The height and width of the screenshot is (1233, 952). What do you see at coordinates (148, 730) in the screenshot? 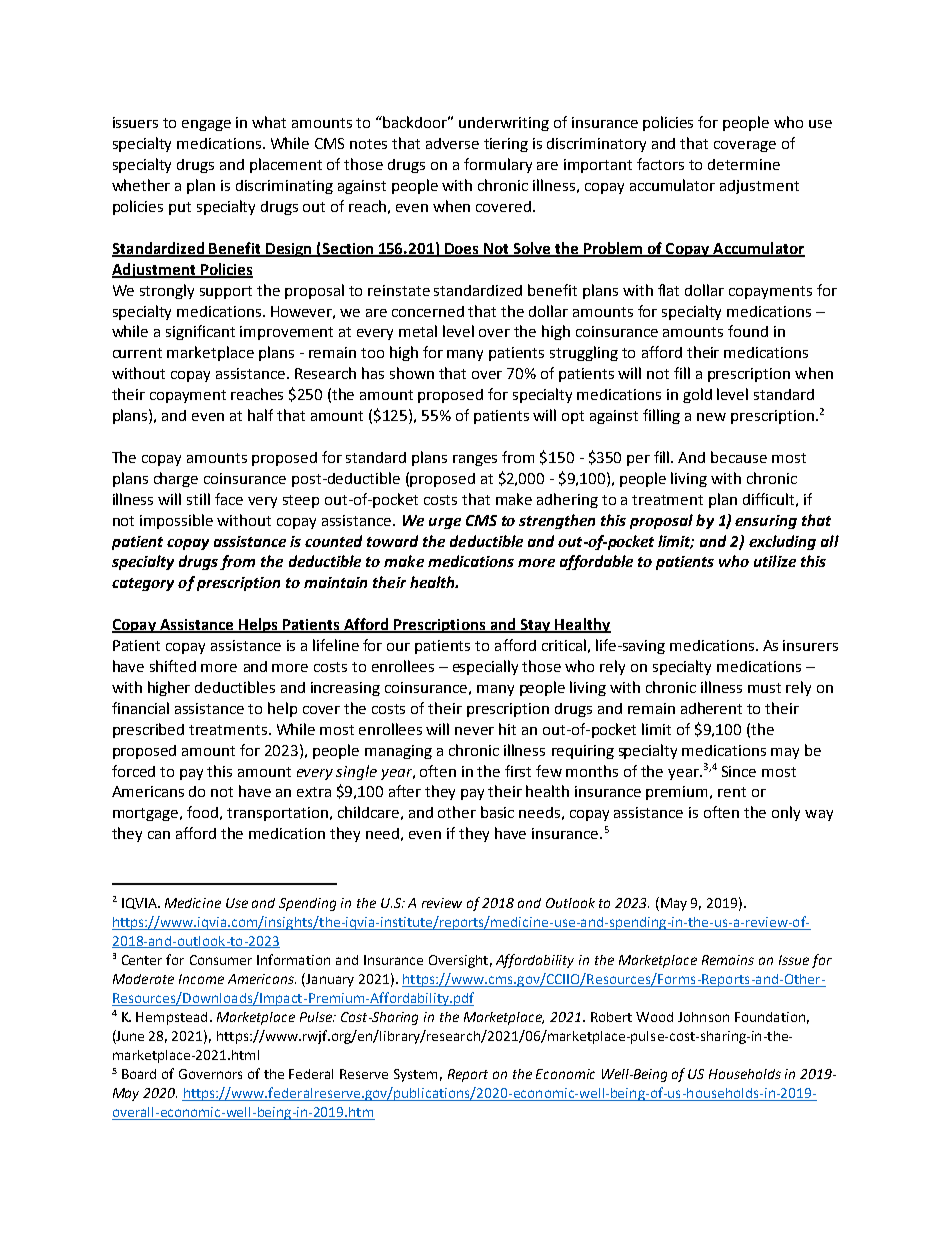
I see `prescribed` at bounding box center [148, 730].
